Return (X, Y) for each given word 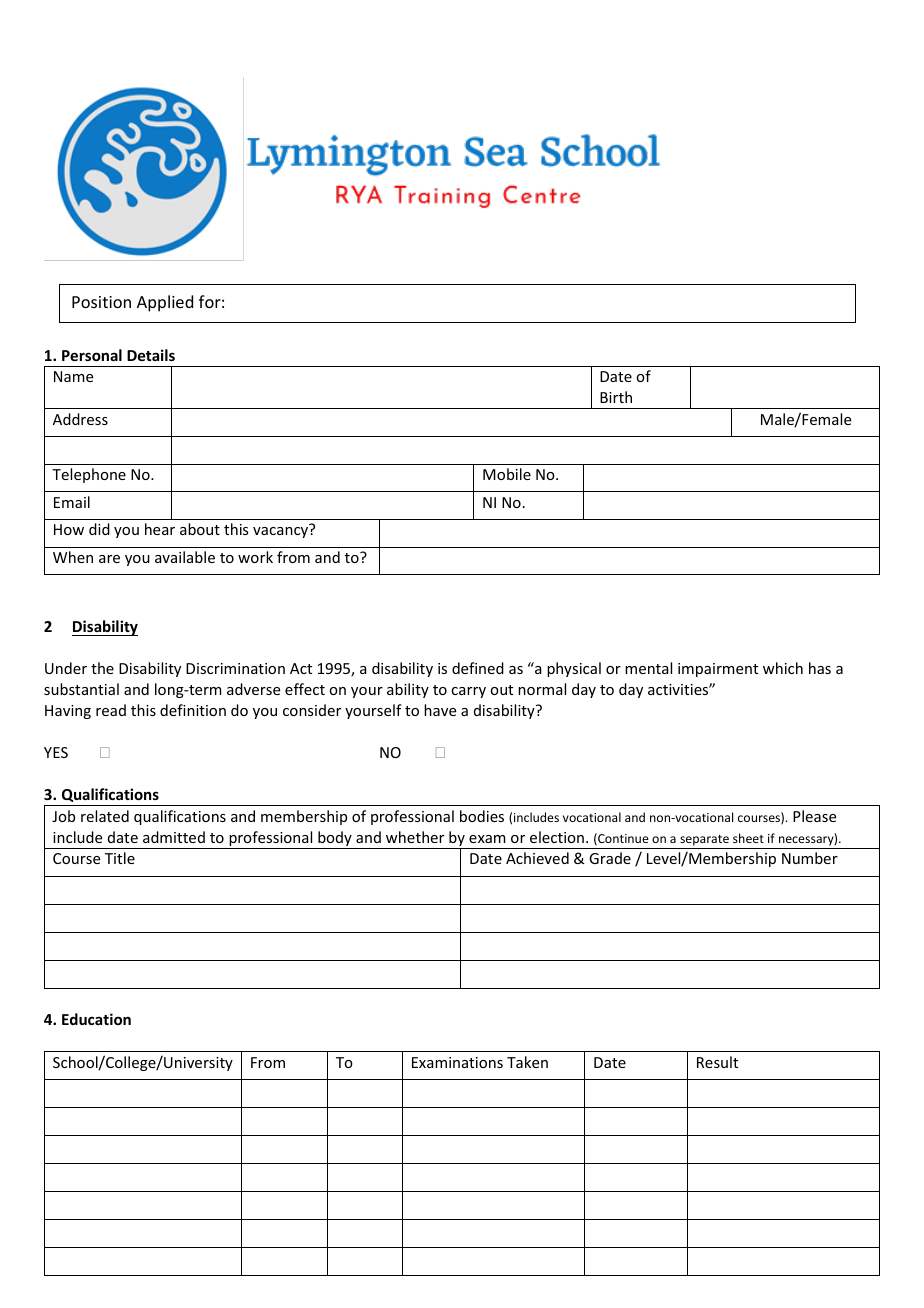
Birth (616, 397)
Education (96, 1019)
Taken (527, 1062)
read (111, 710)
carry (468, 692)
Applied (165, 303)
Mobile (507, 474)
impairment (718, 670)
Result (717, 1062)
